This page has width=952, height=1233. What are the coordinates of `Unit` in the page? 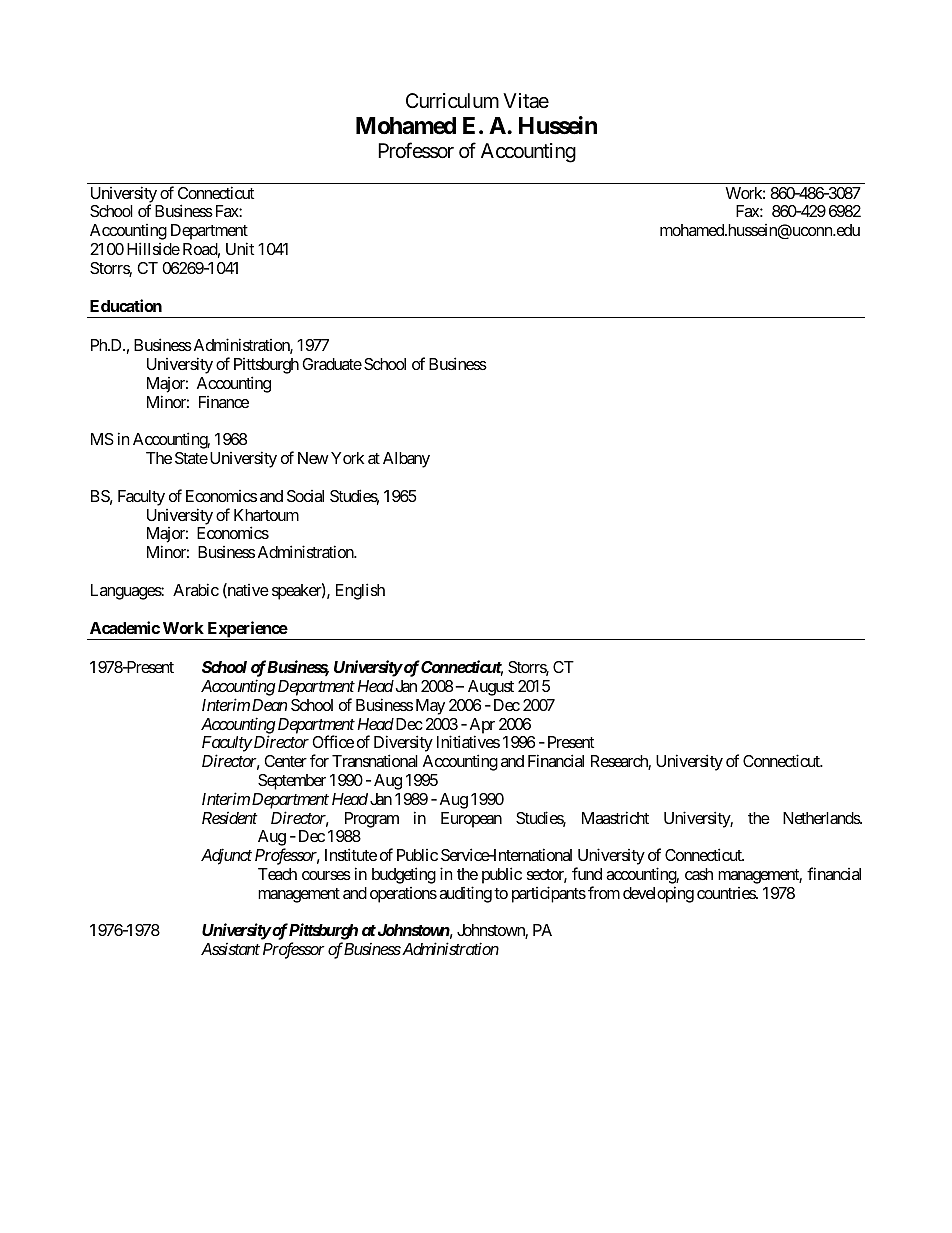 It's located at (240, 248).
